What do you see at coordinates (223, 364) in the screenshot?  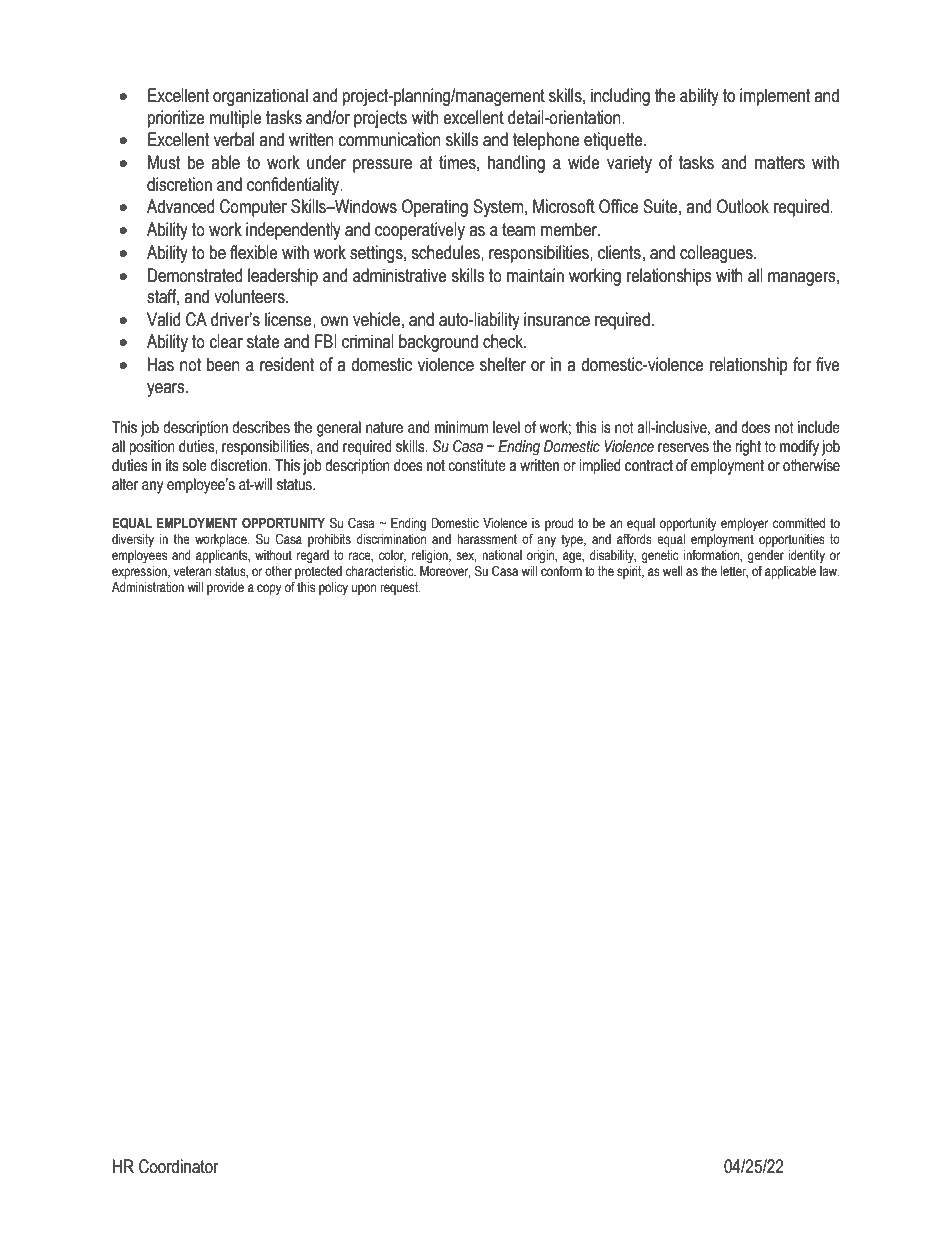 I see `been` at bounding box center [223, 364].
